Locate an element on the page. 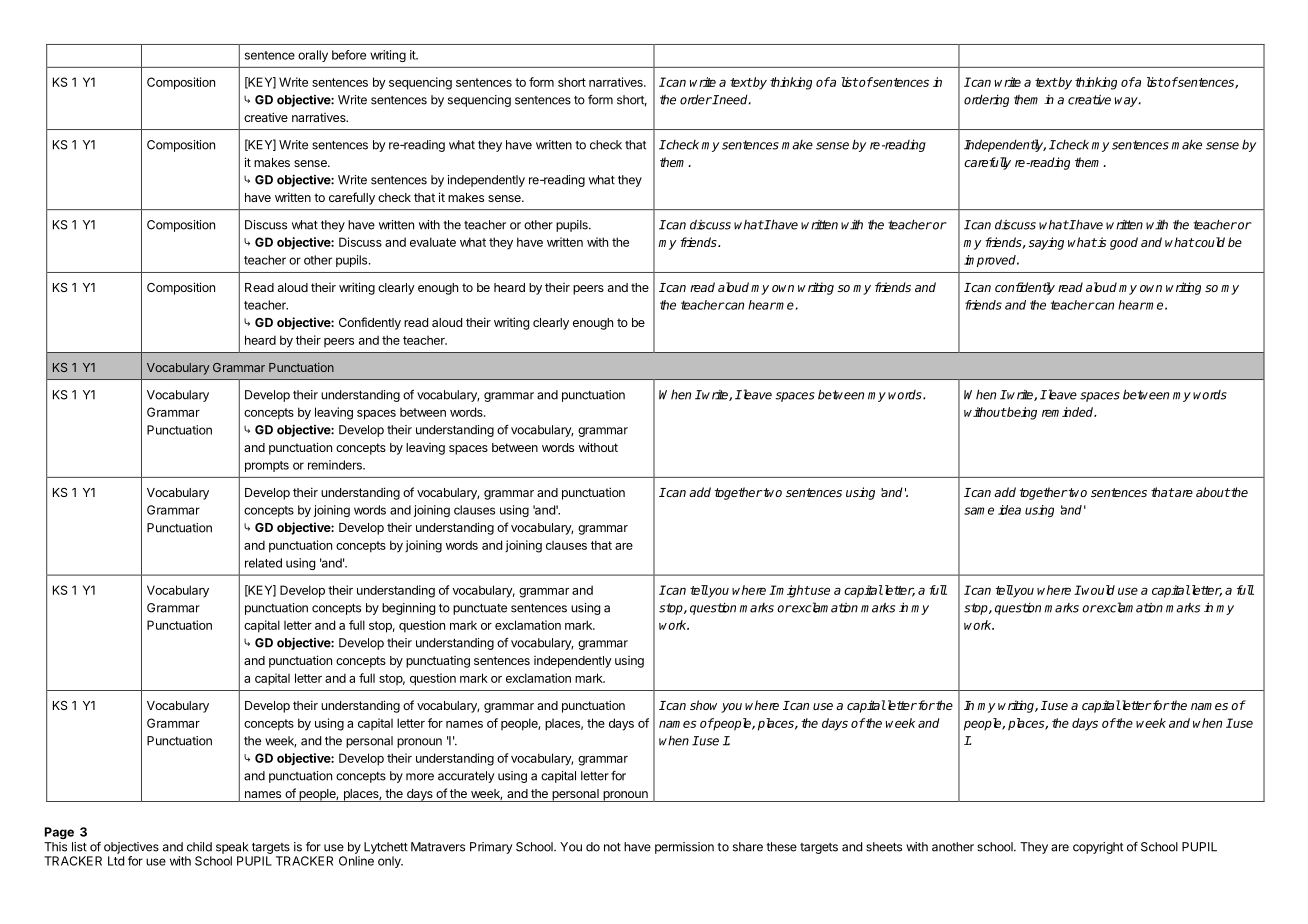 The image size is (1308, 924). reminders is located at coordinates (336, 465).
